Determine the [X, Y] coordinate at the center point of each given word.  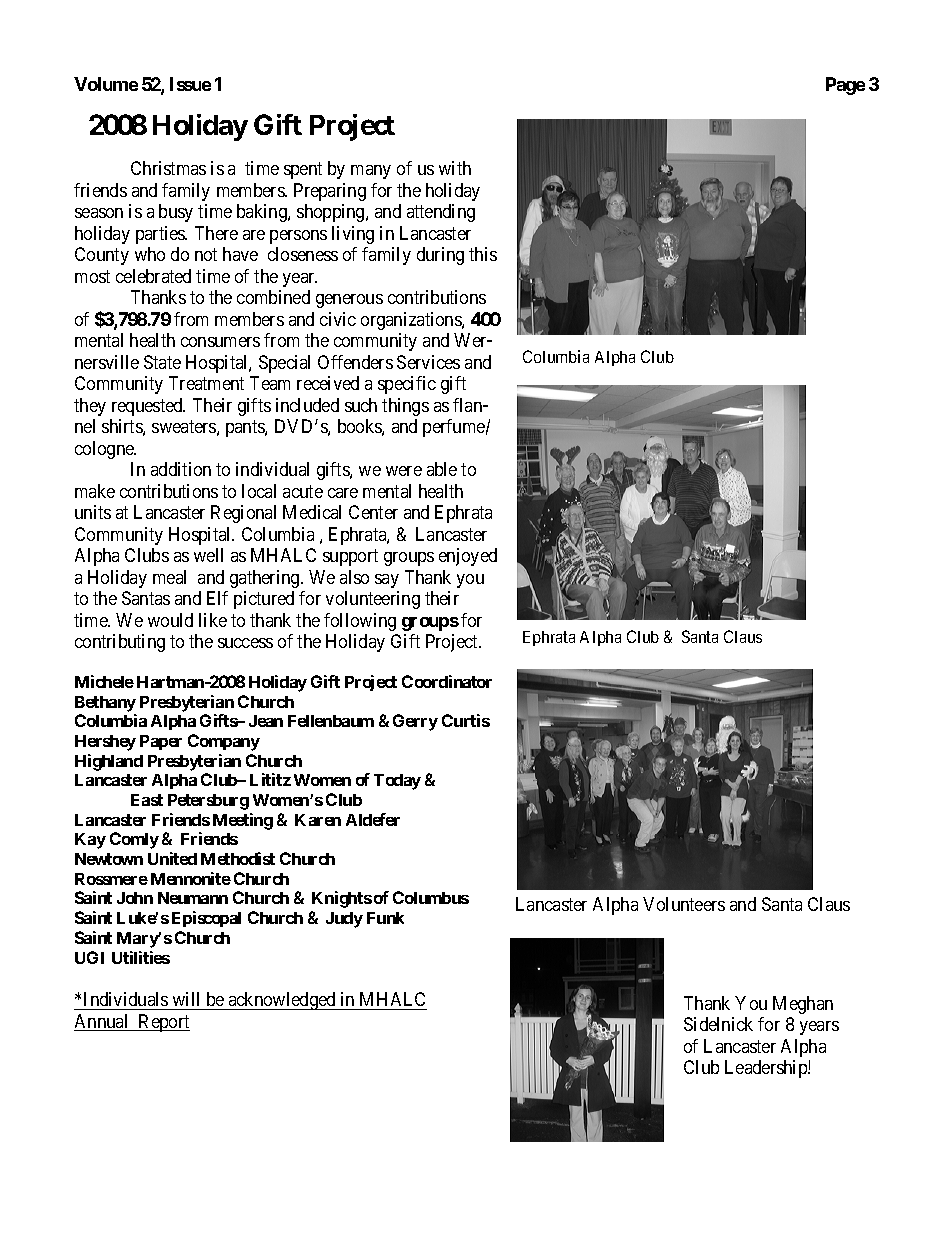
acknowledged [282, 1001]
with [455, 168]
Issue [190, 84]
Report [163, 1023]
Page [845, 86]
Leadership [767, 1069]
